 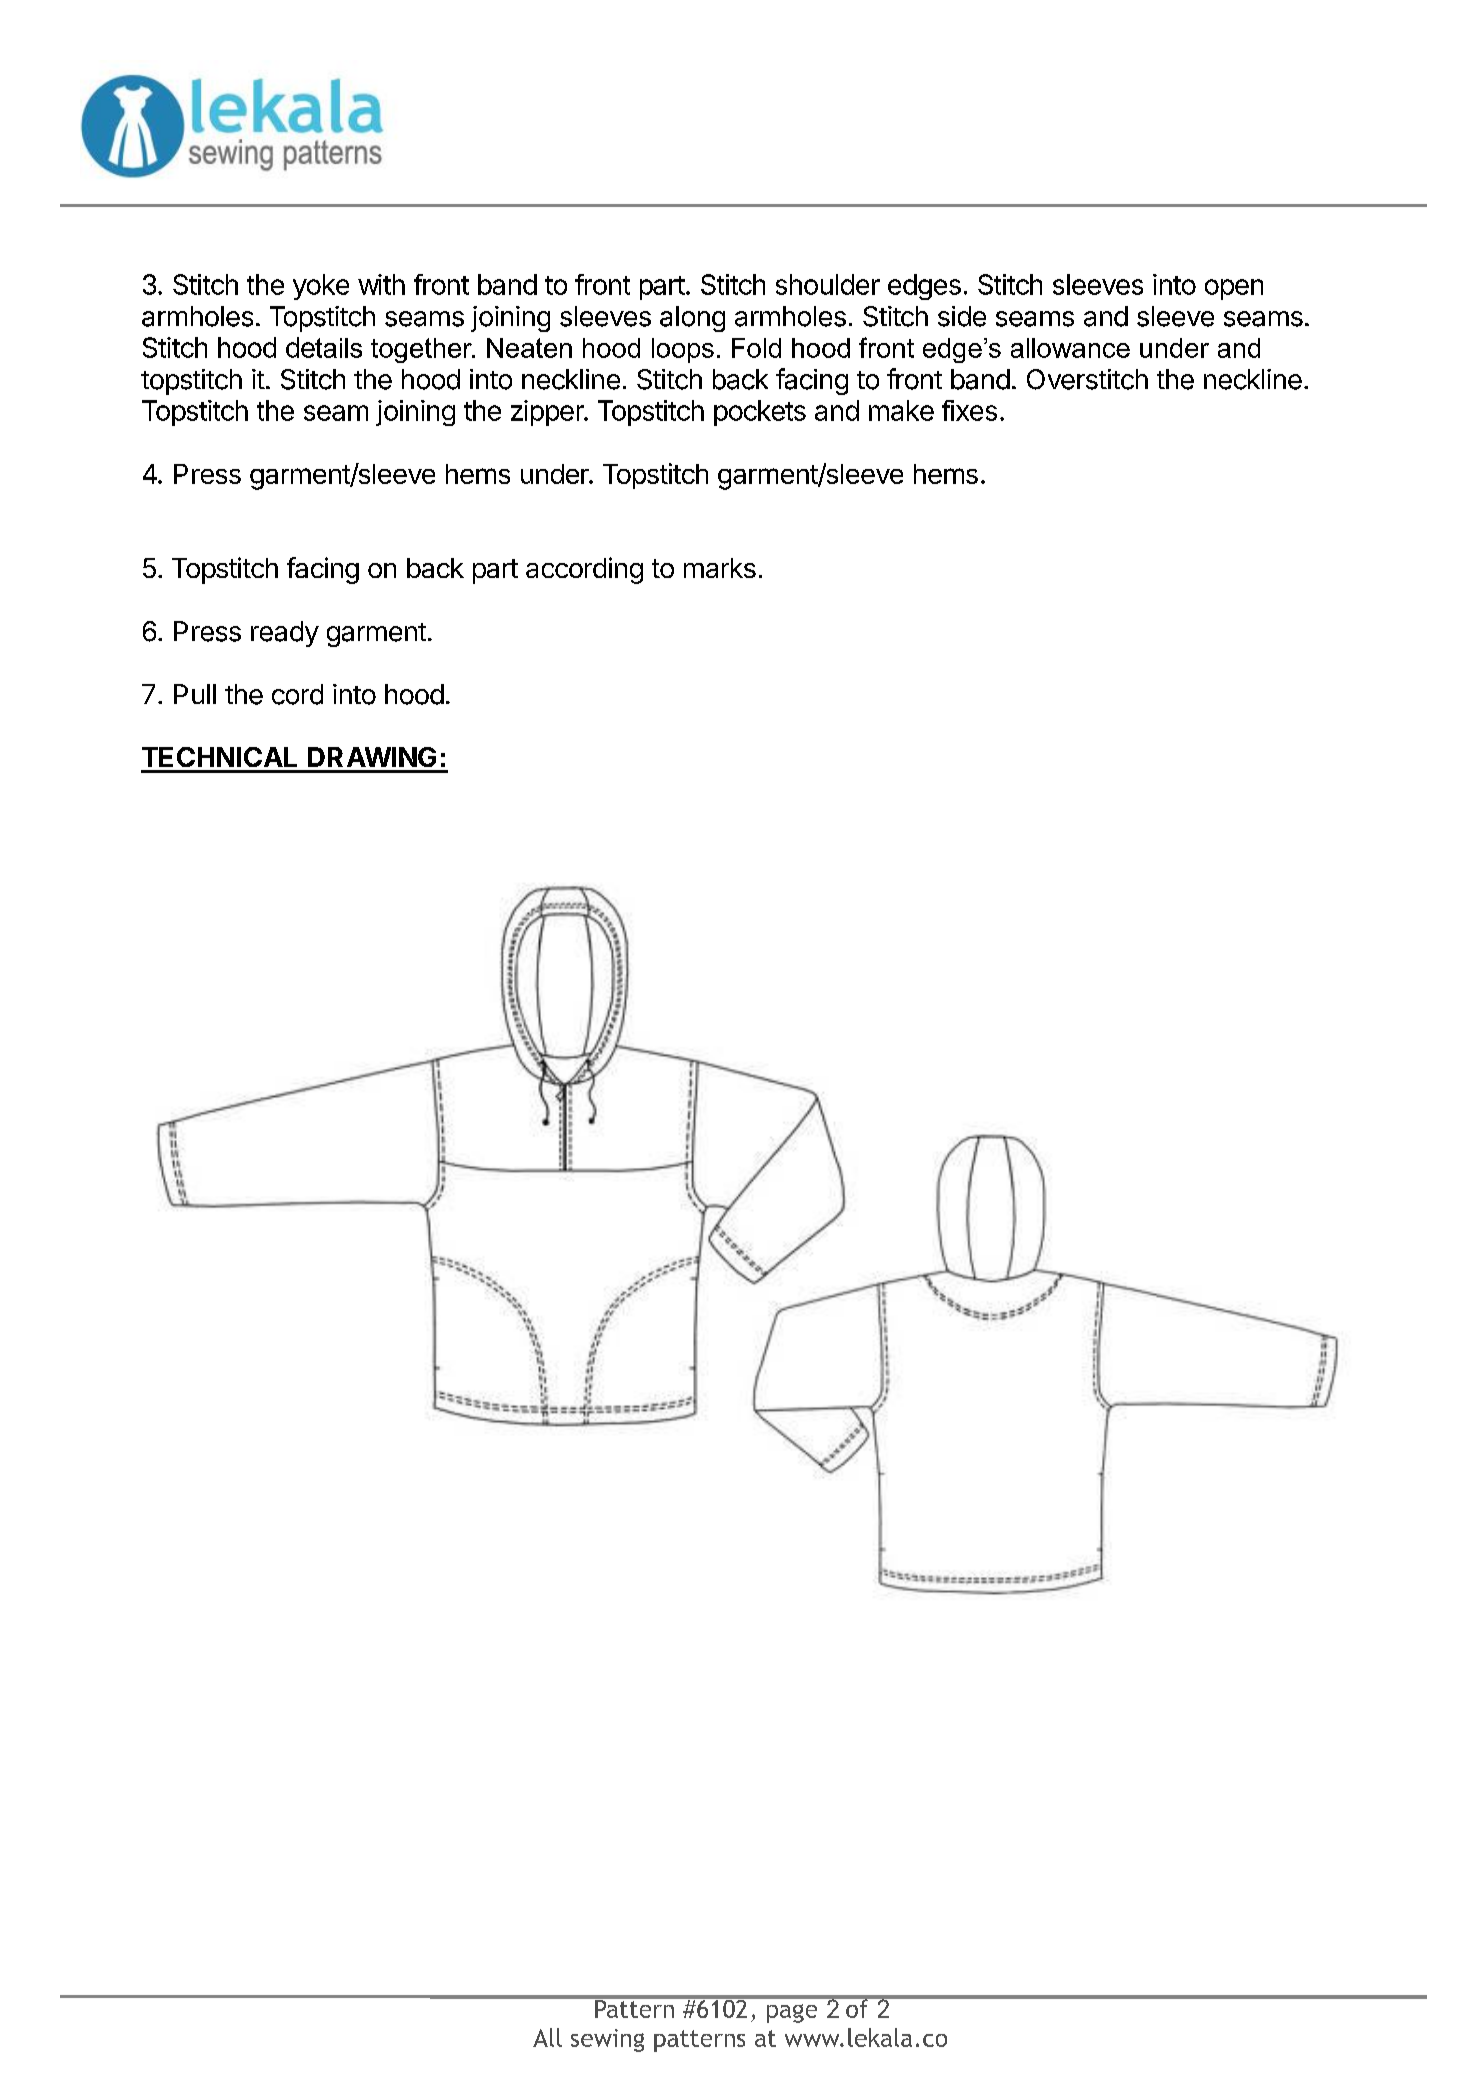 What do you see at coordinates (683, 350) in the screenshot?
I see `loops` at bounding box center [683, 350].
